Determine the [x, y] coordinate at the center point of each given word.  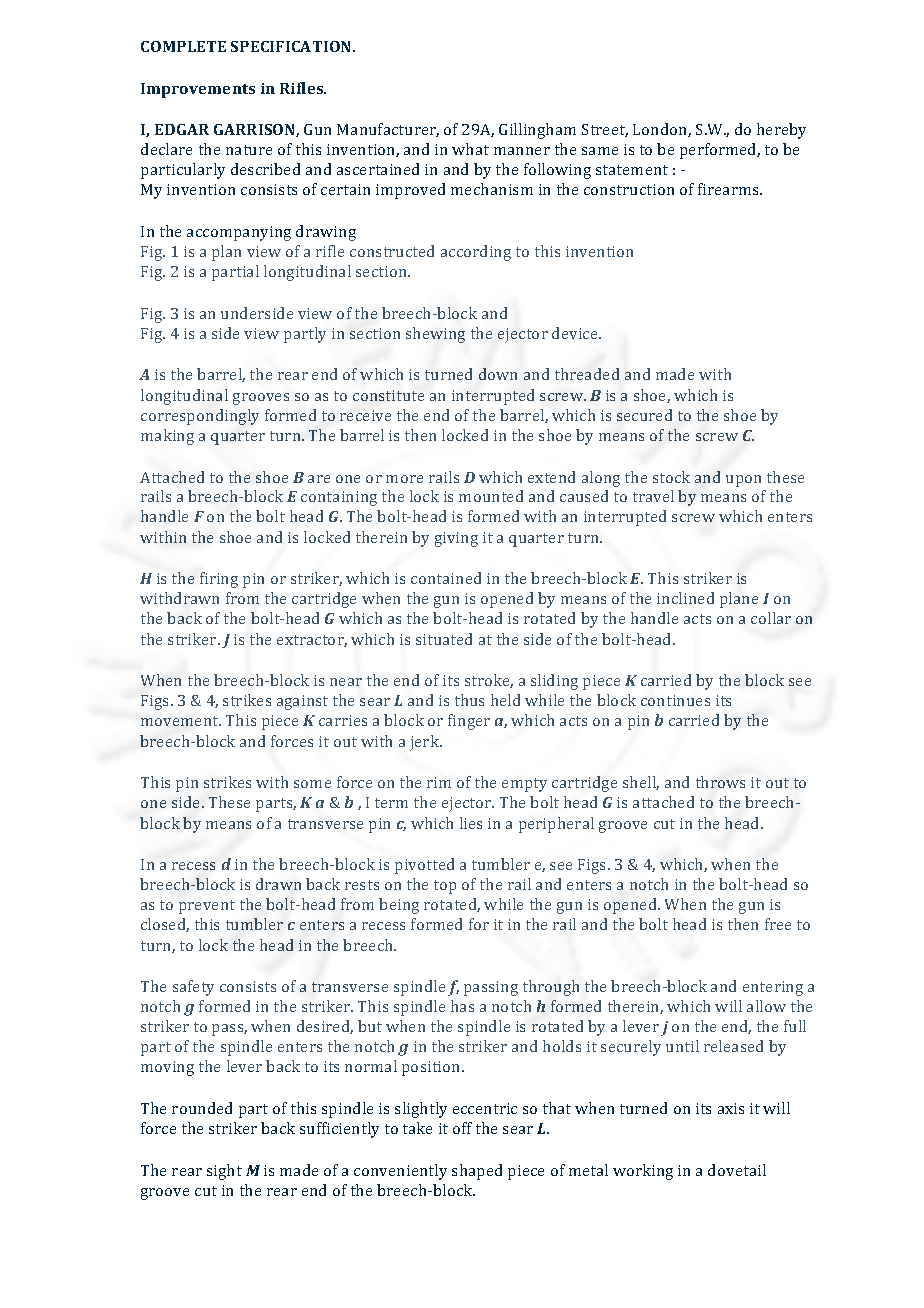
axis [731, 1108]
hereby [781, 131]
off [462, 1128]
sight [224, 1172]
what [470, 149]
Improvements [198, 90]
